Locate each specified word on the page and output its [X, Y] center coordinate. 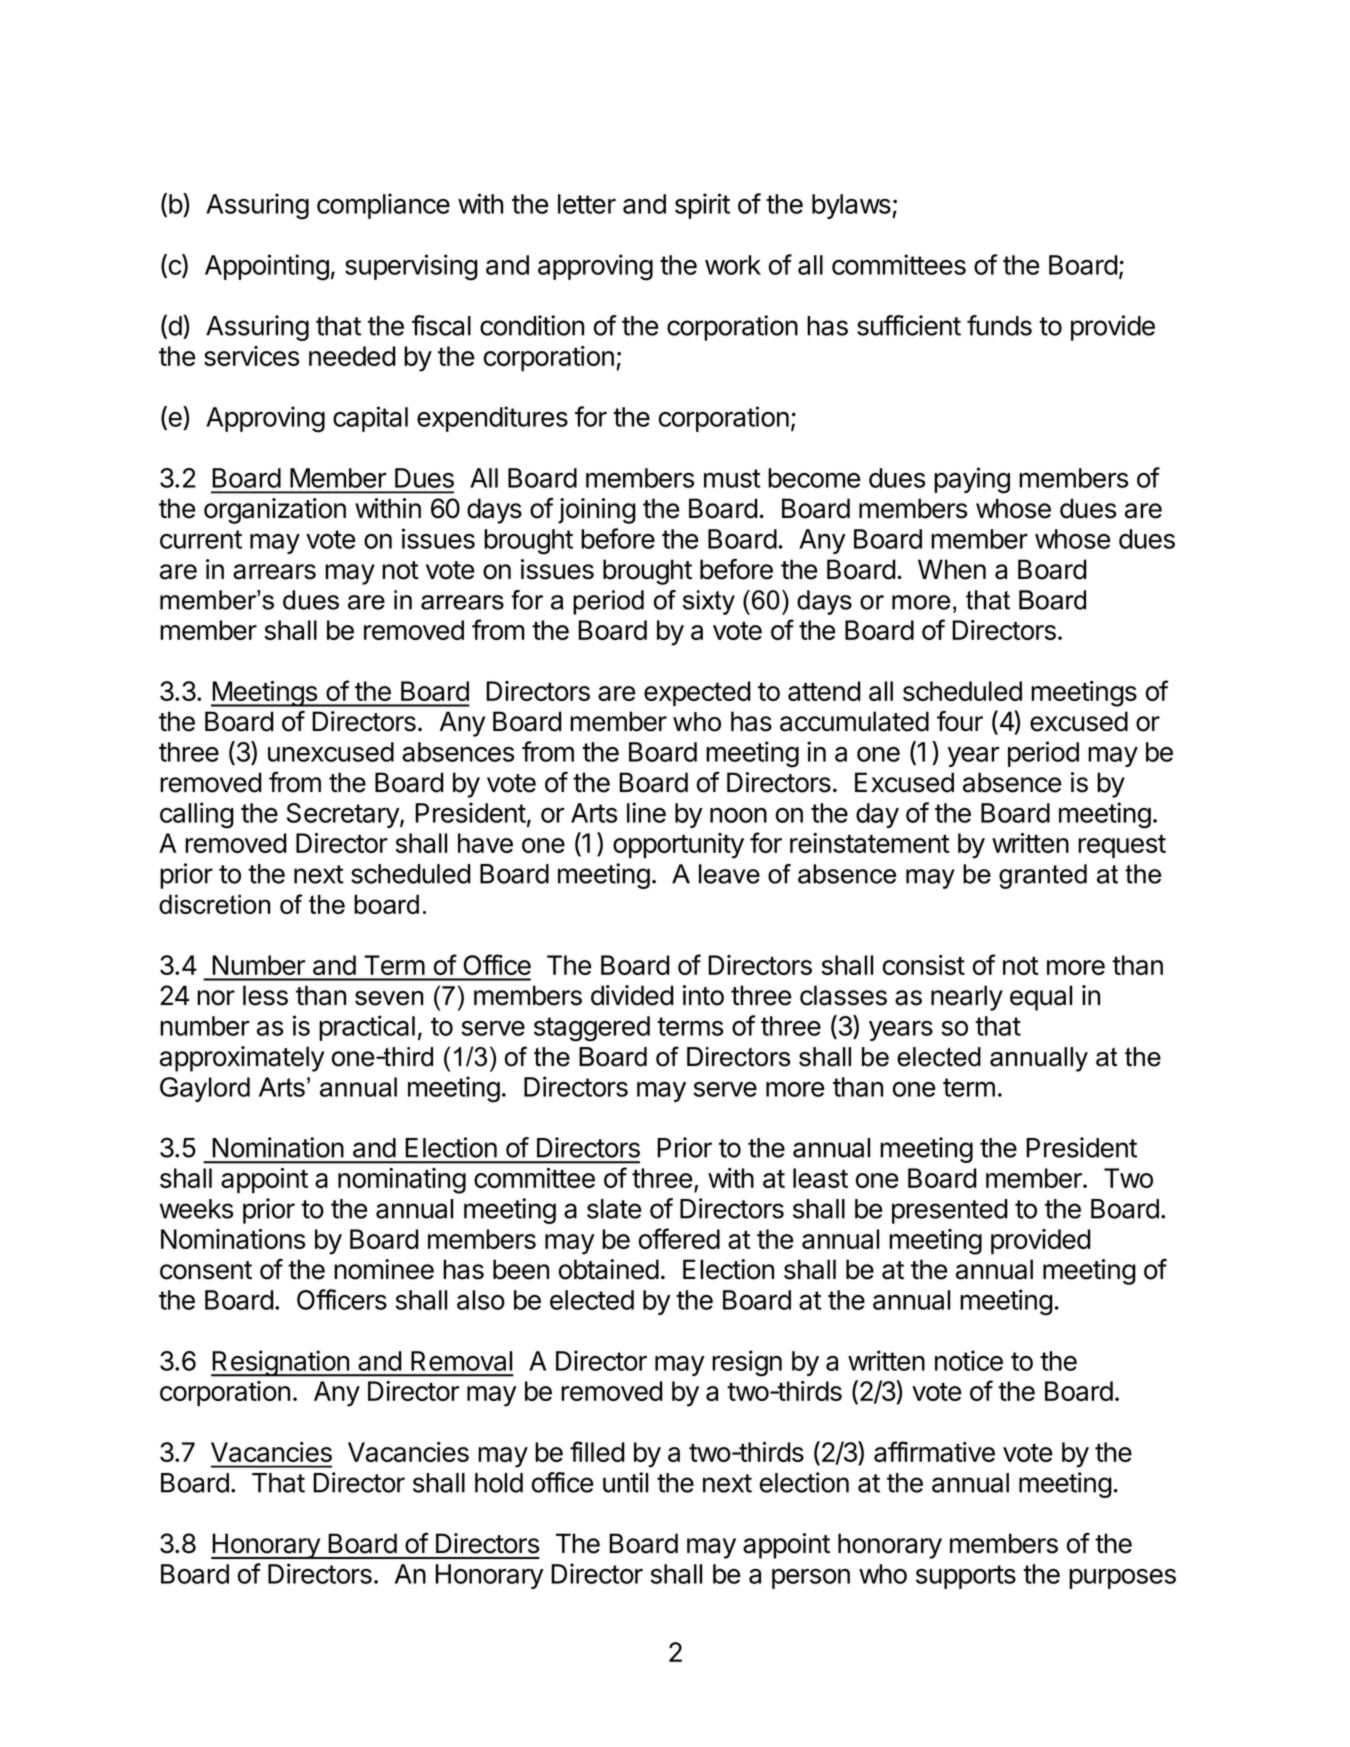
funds [999, 325]
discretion [214, 904]
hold [499, 1483]
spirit [702, 206]
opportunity [678, 846]
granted [1043, 876]
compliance [383, 206]
